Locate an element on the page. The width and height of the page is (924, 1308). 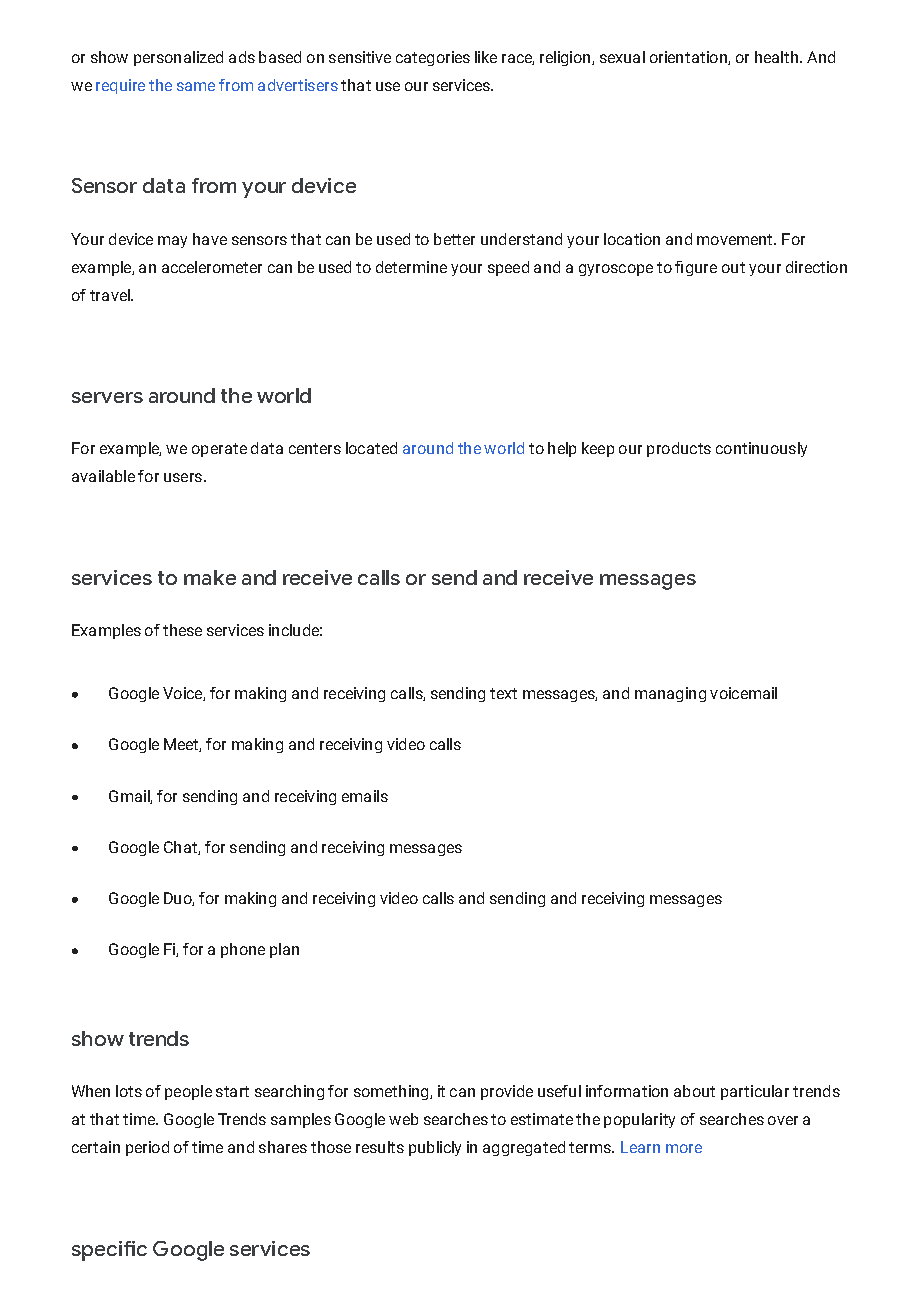
these is located at coordinates (182, 630).
